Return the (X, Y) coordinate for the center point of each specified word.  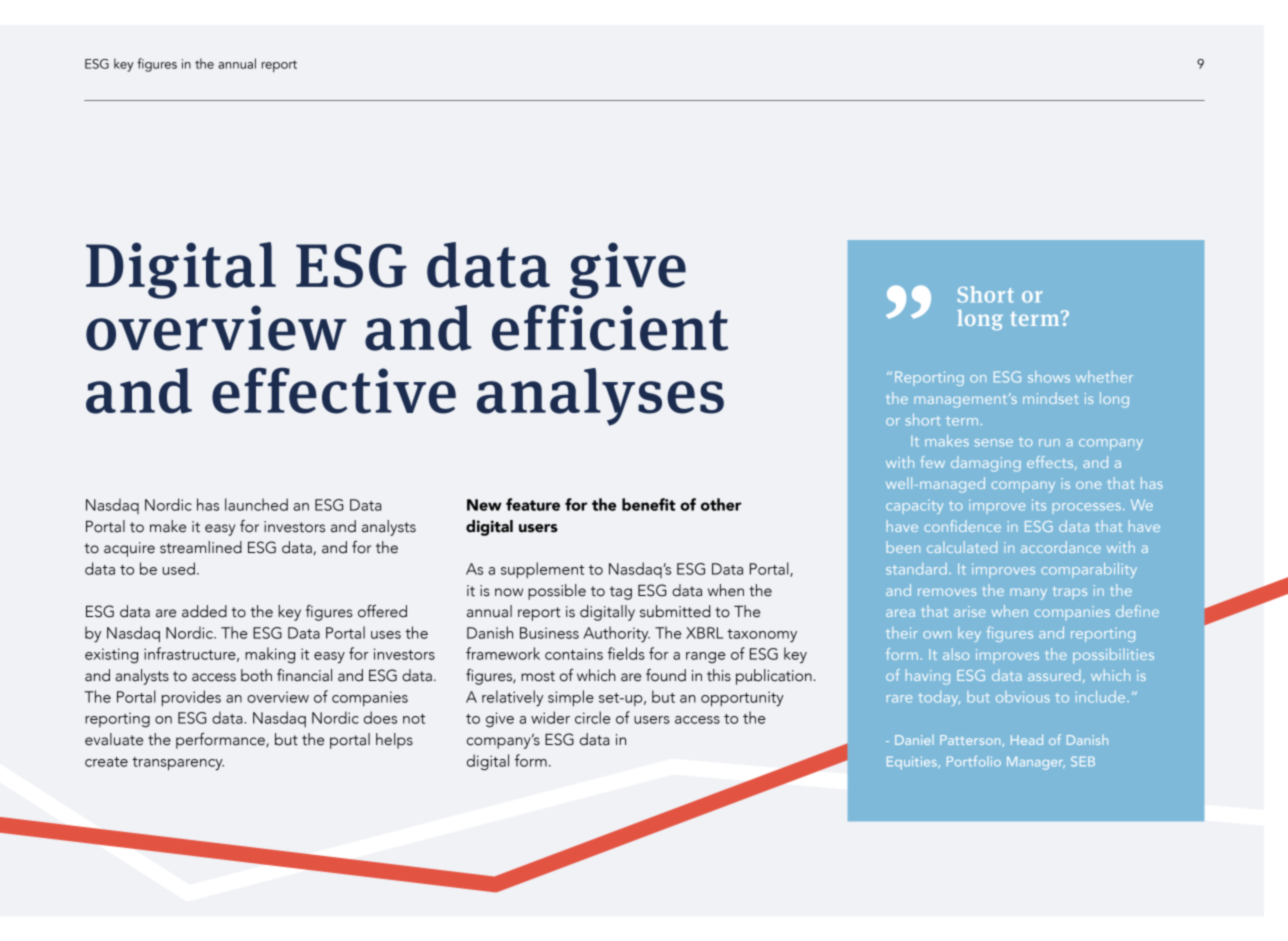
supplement (542, 570)
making (270, 655)
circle (592, 717)
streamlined (201, 547)
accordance (1061, 547)
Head (1027, 739)
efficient (610, 328)
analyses (600, 397)
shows (1049, 377)
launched (256, 504)
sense (994, 443)
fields (626, 653)
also (956, 654)
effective (334, 390)
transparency (178, 764)
